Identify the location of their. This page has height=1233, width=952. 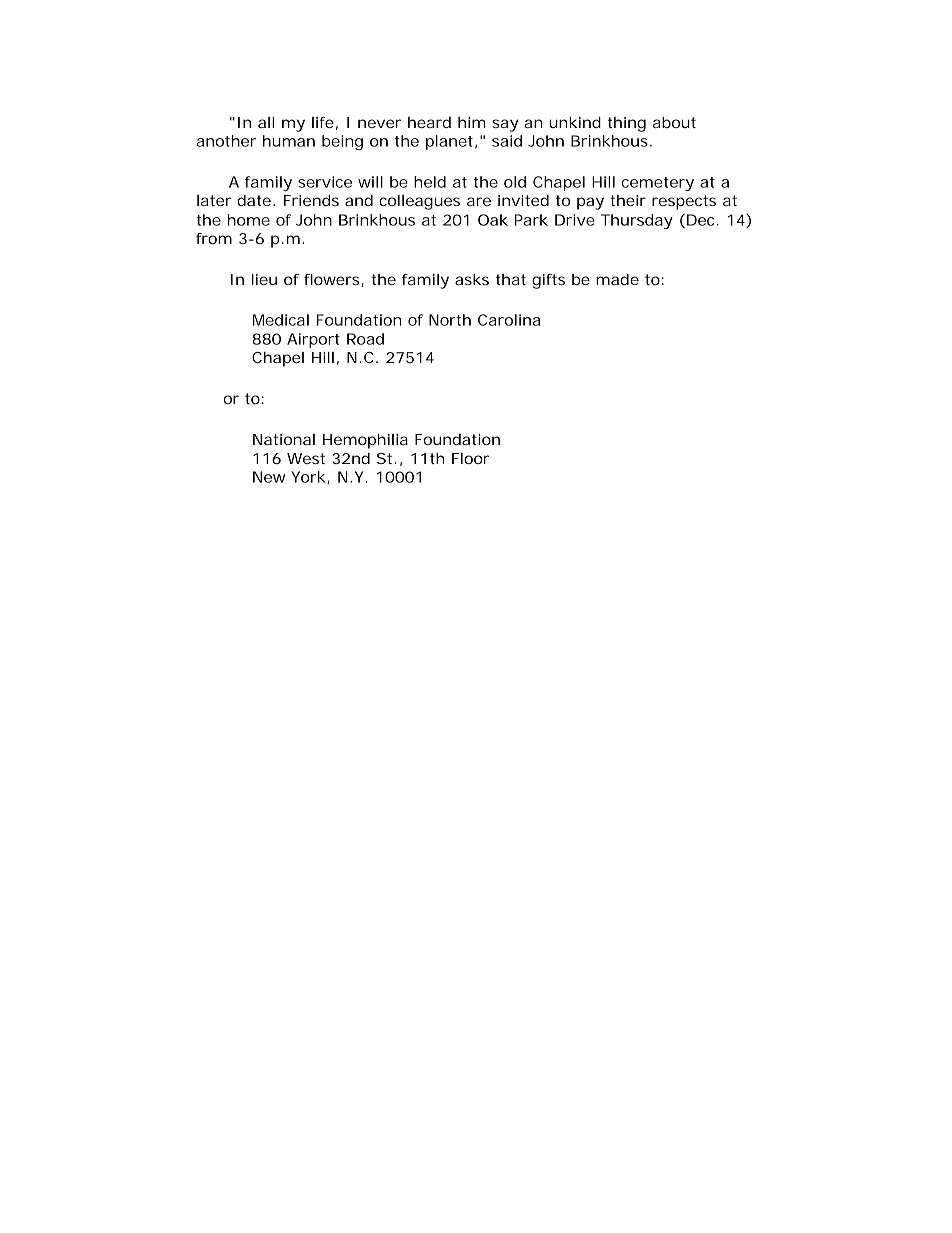
(628, 200).
